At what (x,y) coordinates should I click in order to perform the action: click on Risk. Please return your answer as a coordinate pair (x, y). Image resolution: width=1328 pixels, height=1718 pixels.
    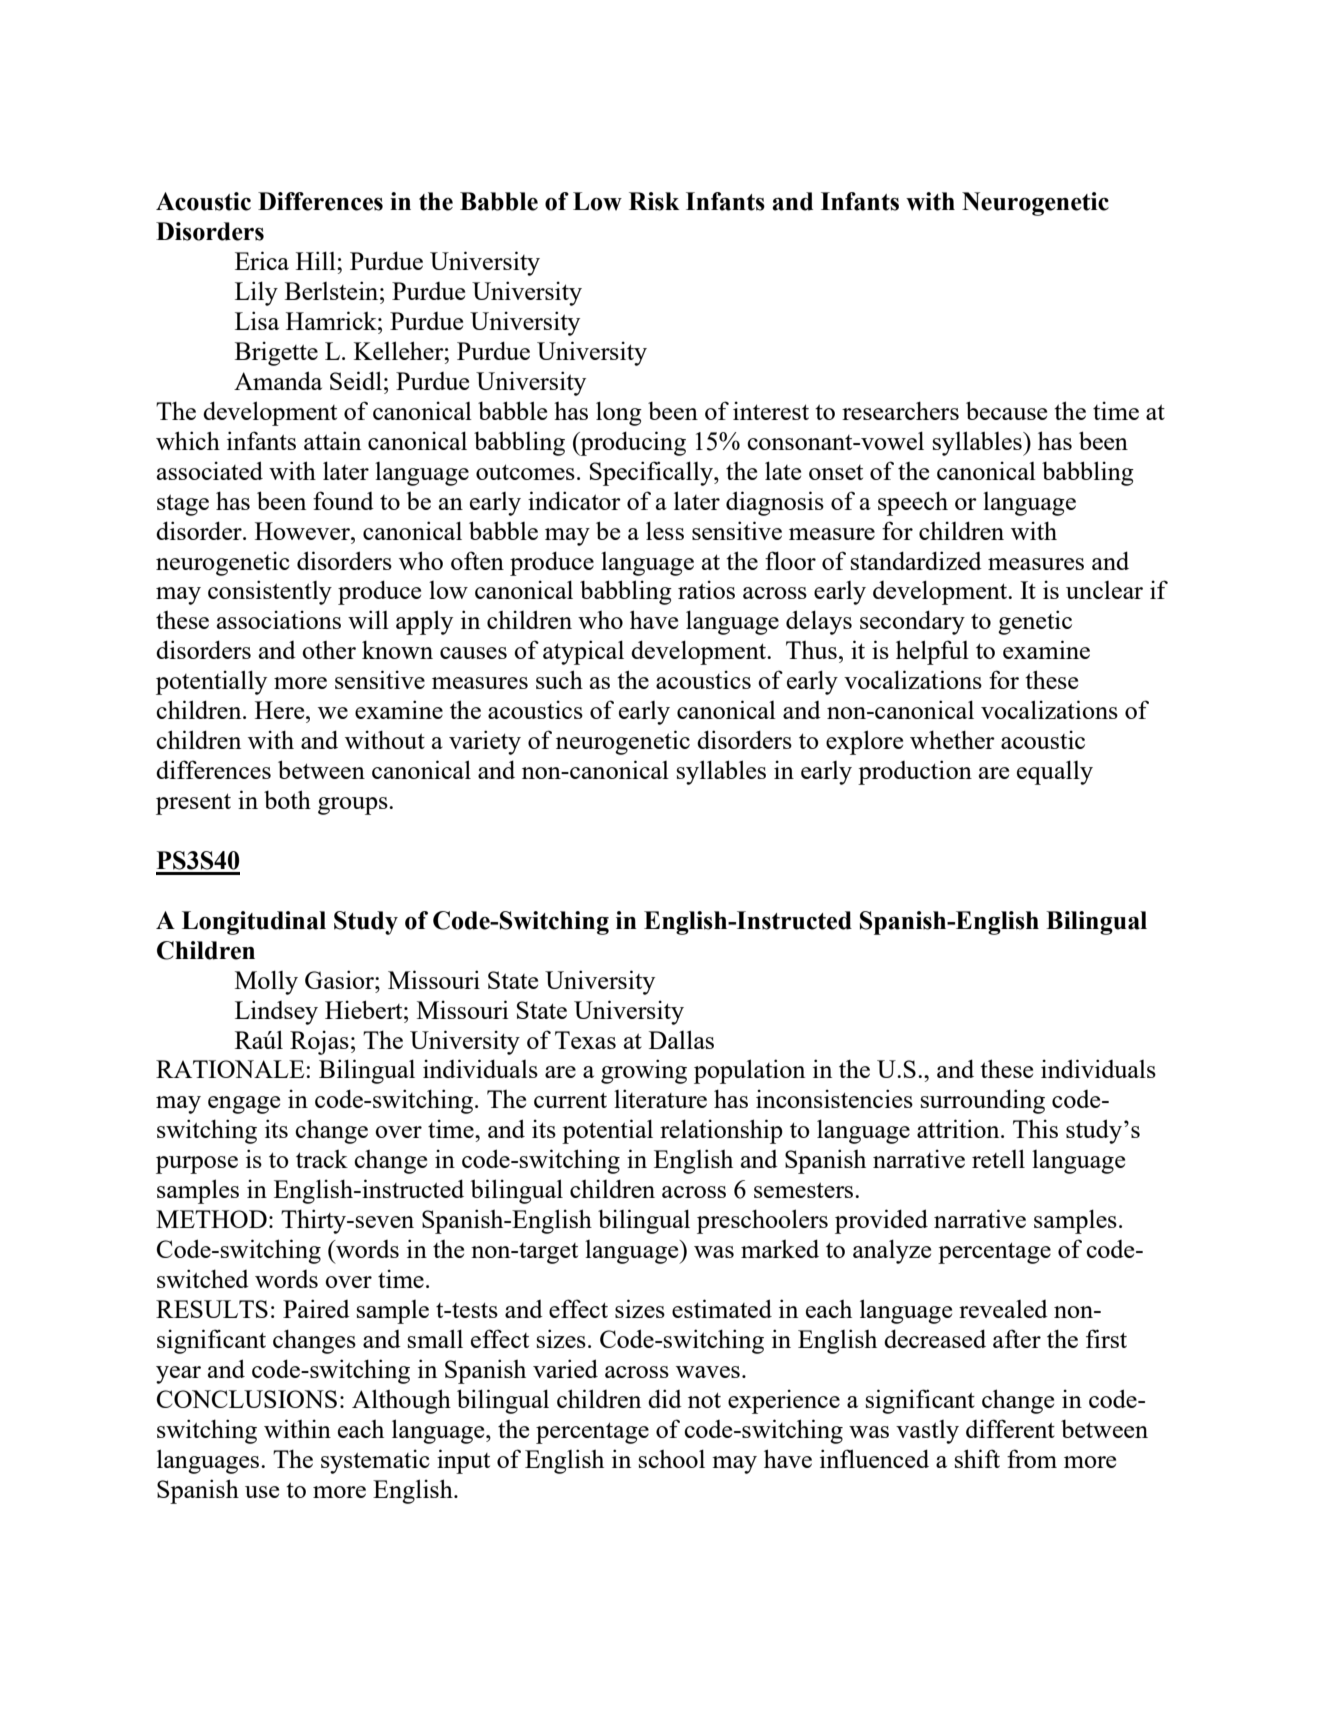
    Looking at the image, I should click on (654, 201).
